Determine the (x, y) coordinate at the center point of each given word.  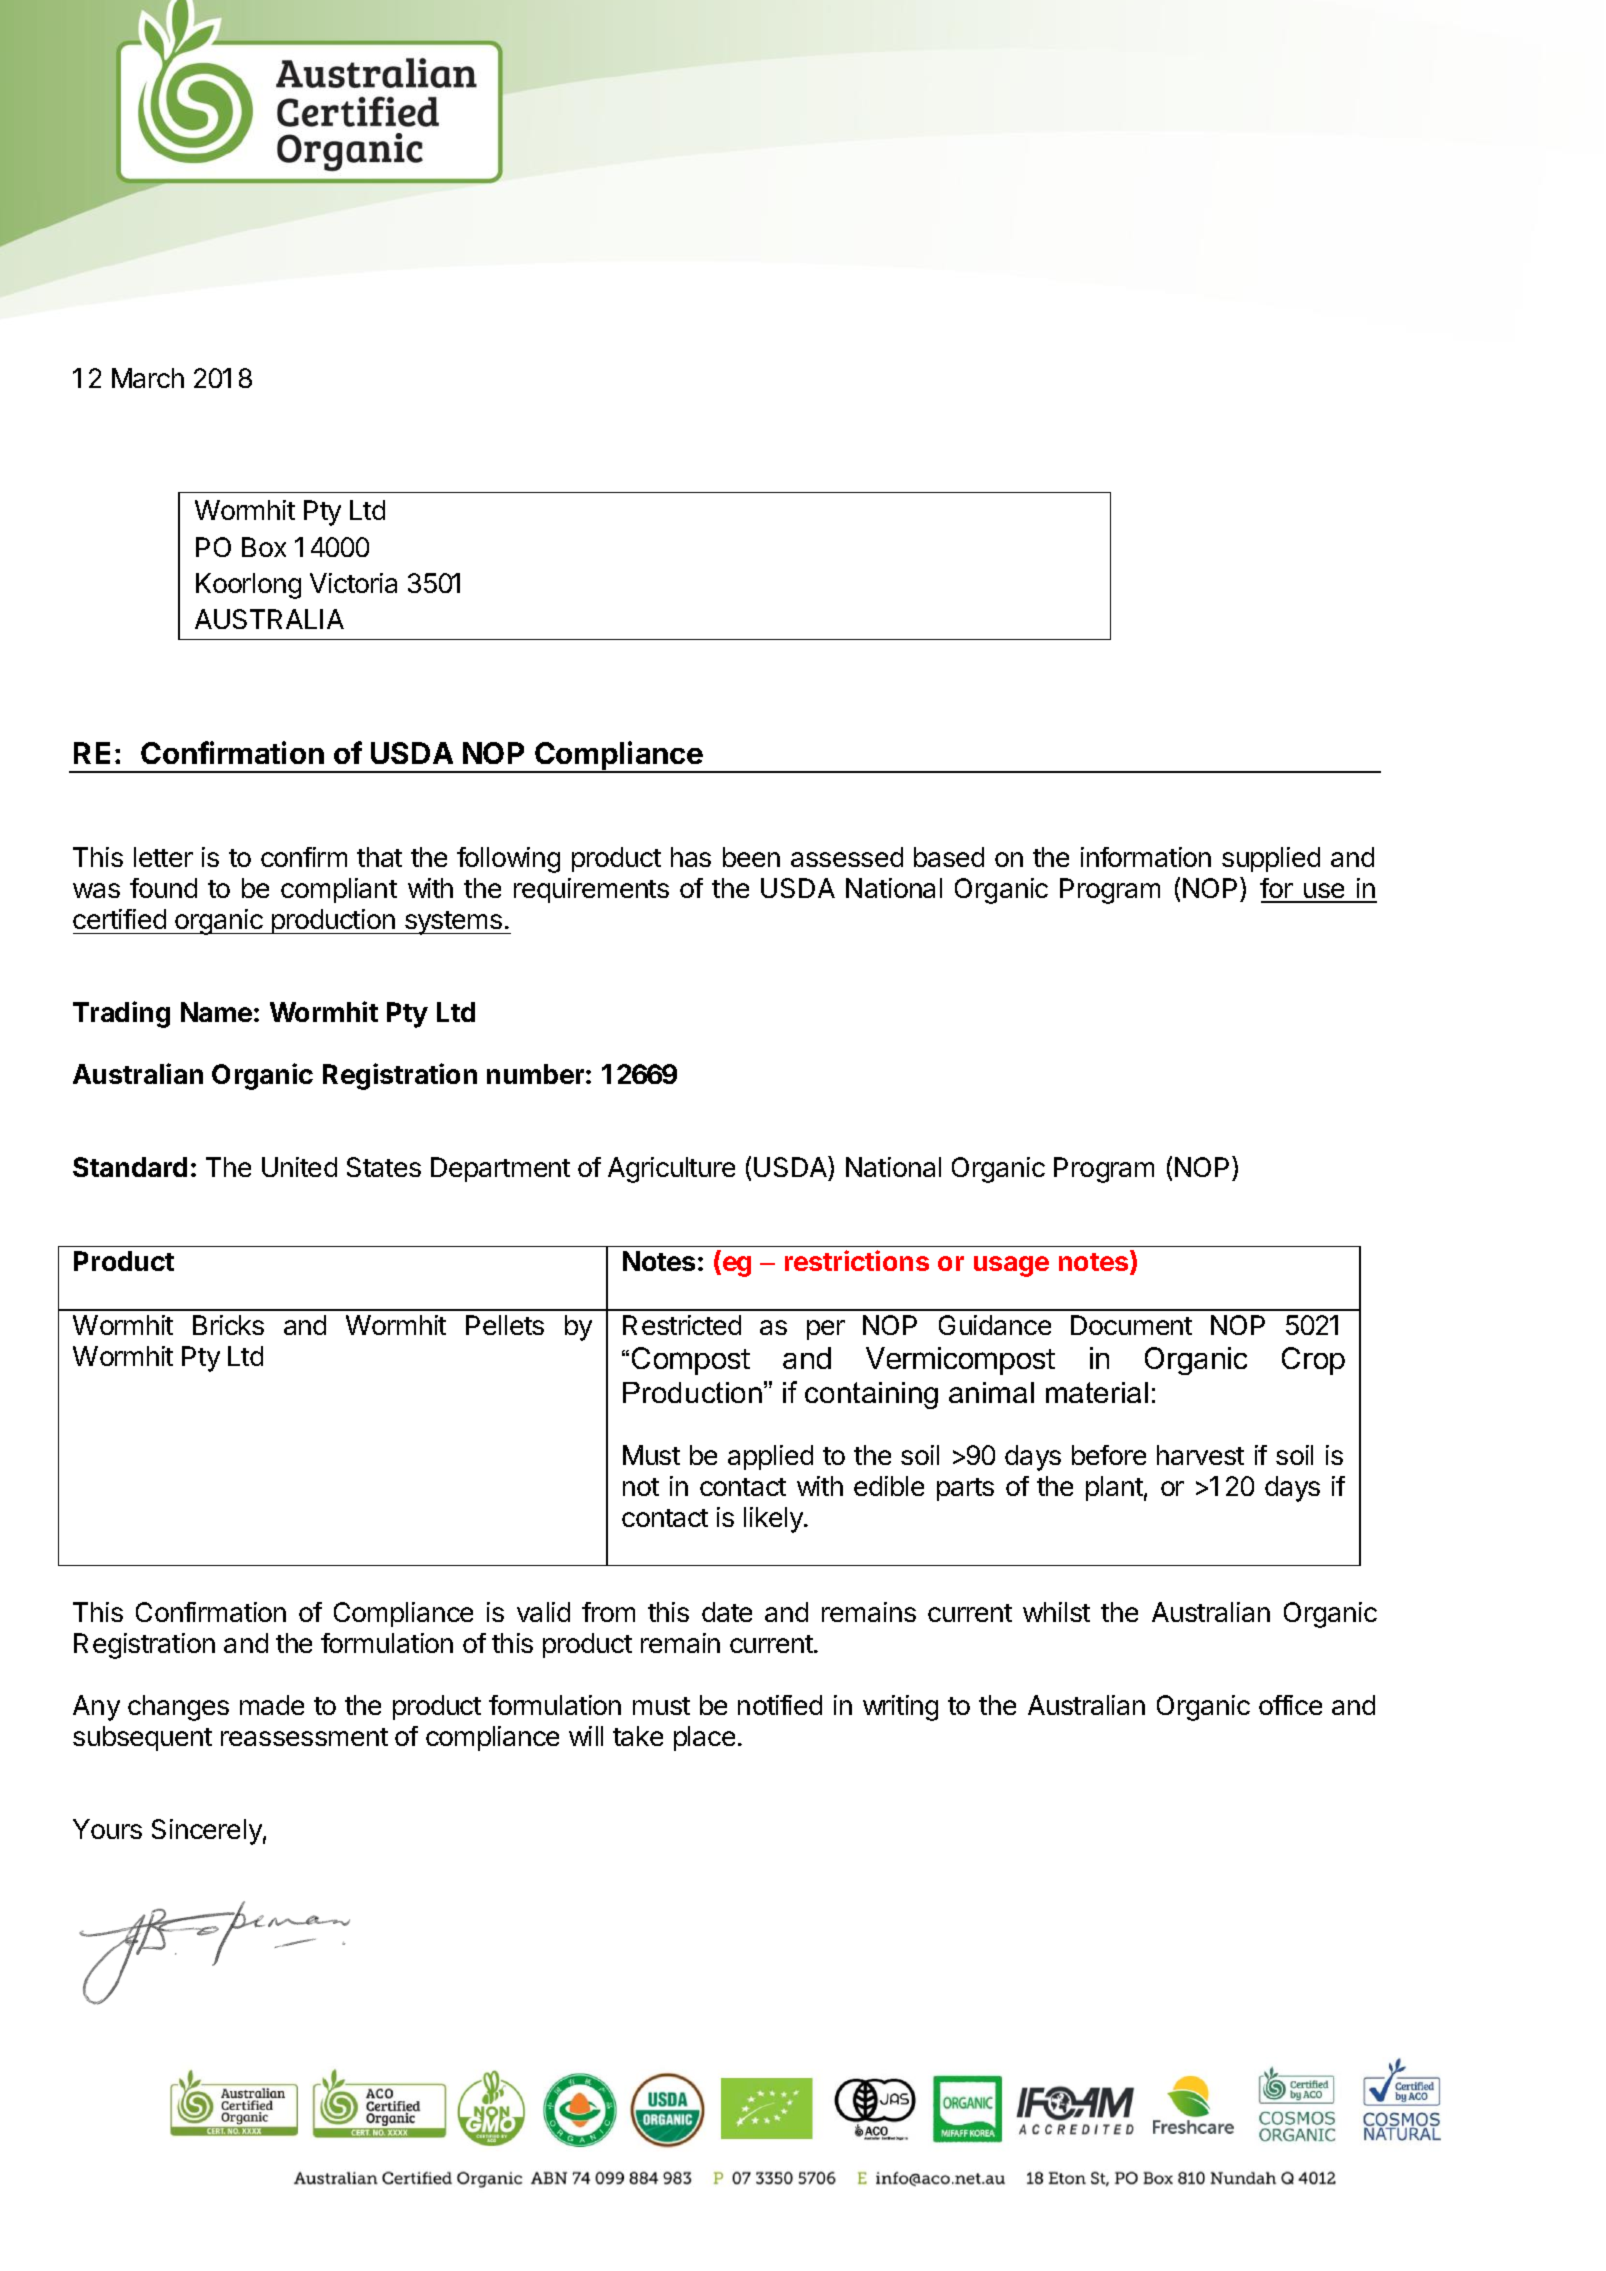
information (1146, 857)
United (299, 1167)
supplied (1271, 859)
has (691, 857)
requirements (591, 890)
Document (1131, 1325)
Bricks (228, 1325)
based (949, 857)
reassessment (304, 1737)
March (148, 378)
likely (774, 1520)
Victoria (353, 583)
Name (216, 1012)
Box (264, 547)
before (1109, 1455)
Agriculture (671, 1170)
